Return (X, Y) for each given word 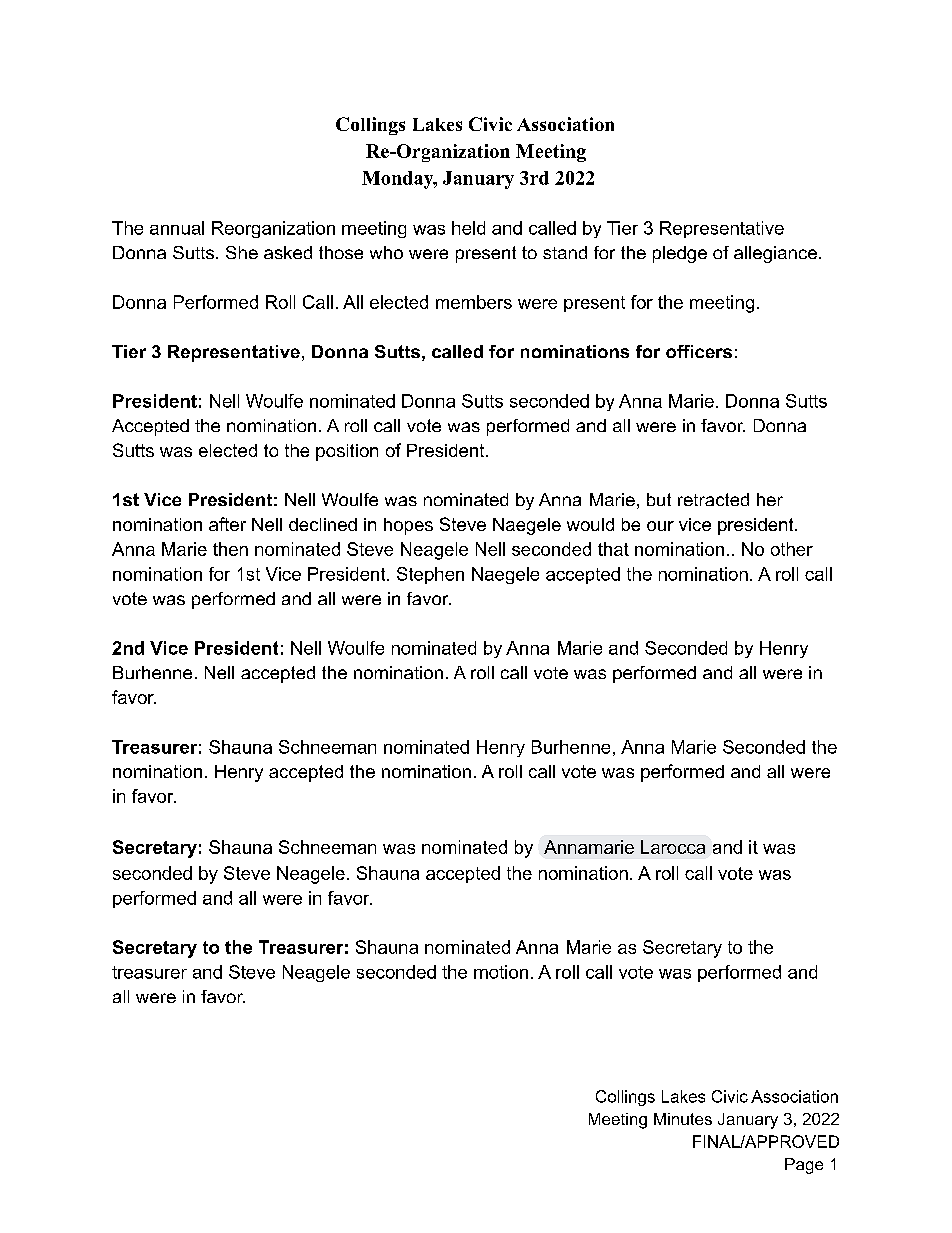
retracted (713, 499)
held (468, 228)
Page (804, 1166)
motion (501, 972)
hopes (408, 526)
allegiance (775, 254)
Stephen (430, 575)
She (242, 252)
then (230, 549)
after (227, 524)
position (347, 452)
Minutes (683, 1119)
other (792, 549)
